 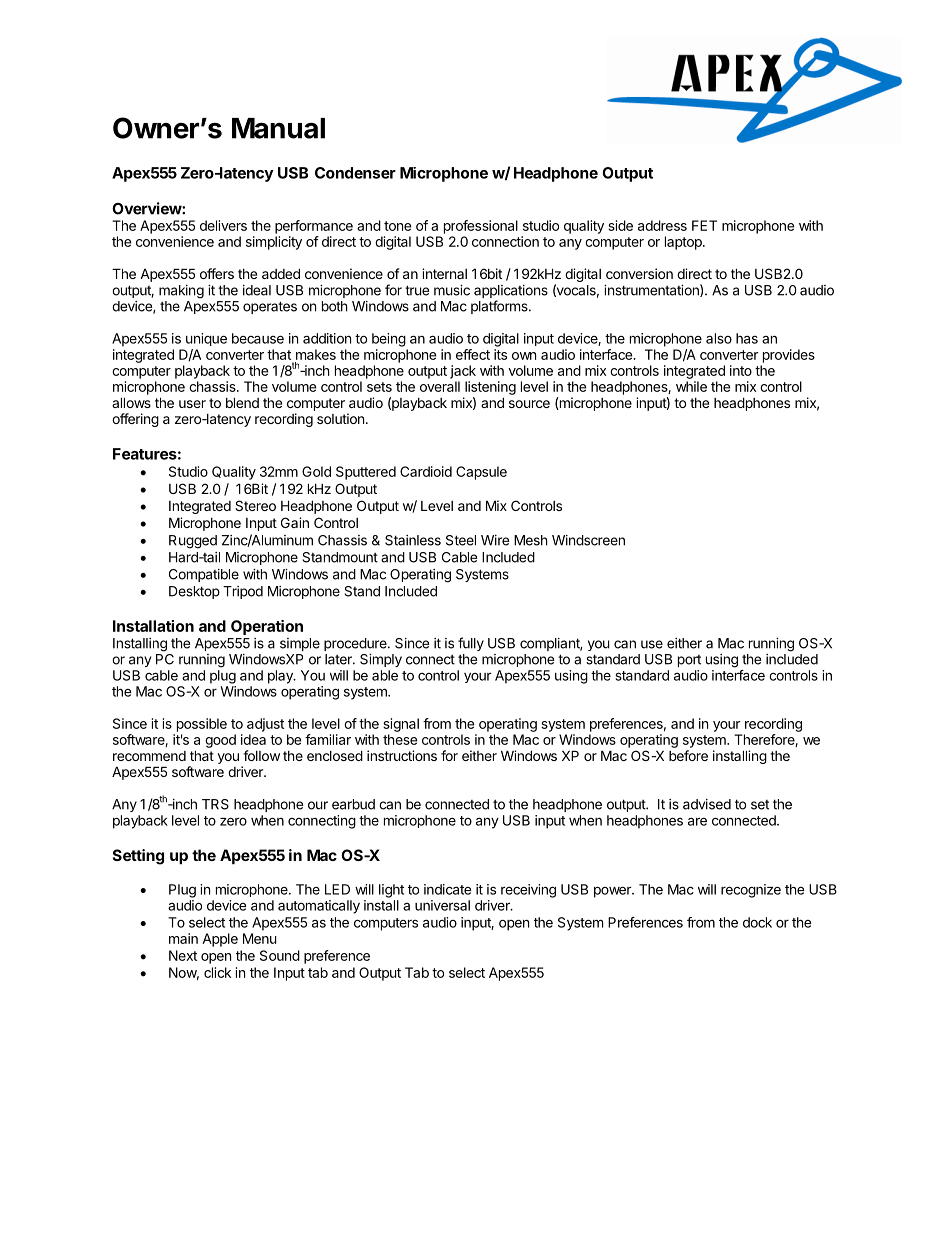 I want to click on Rugged, so click(x=193, y=542).
